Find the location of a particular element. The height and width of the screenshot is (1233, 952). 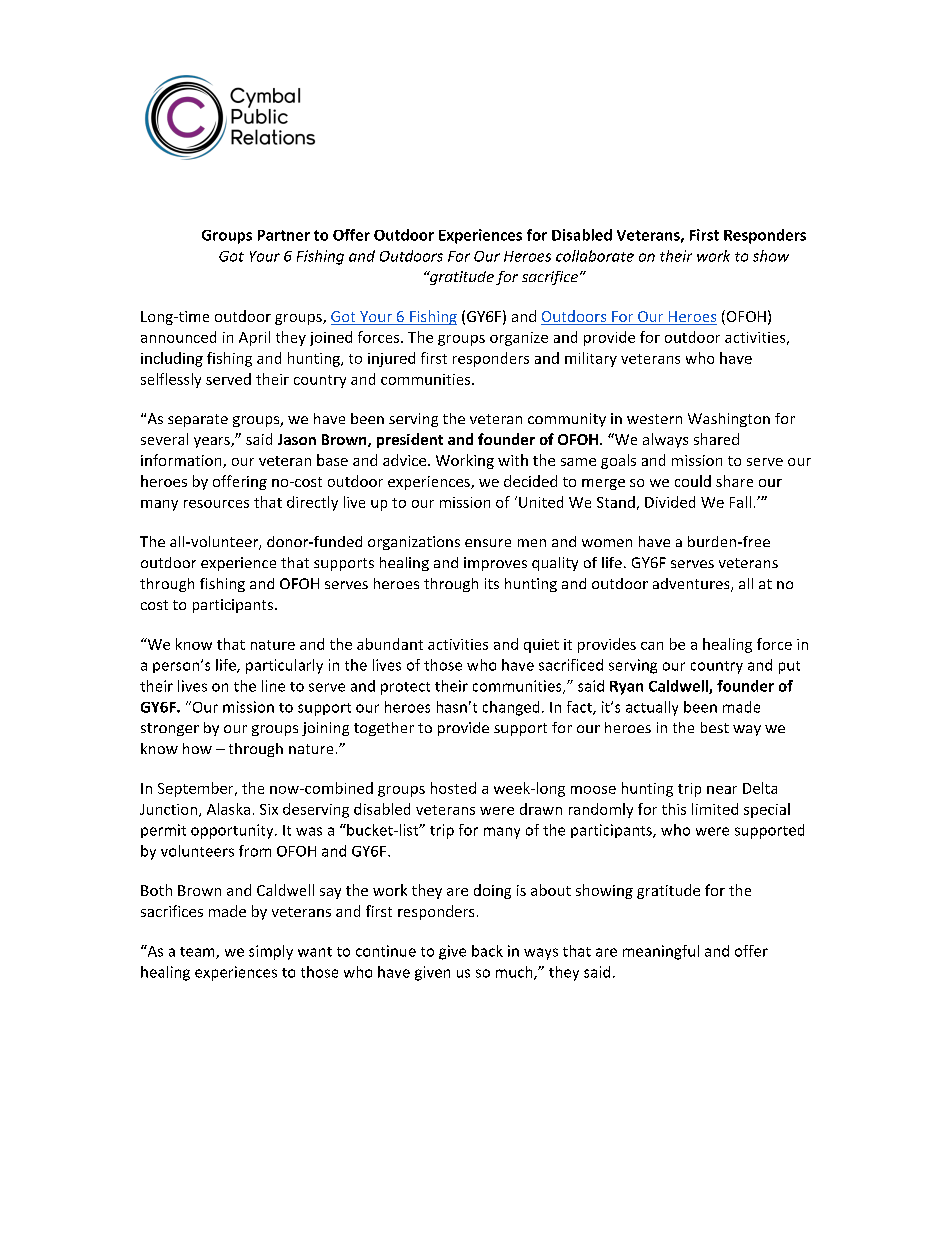

Partner is located at coordinates (284, 235).
